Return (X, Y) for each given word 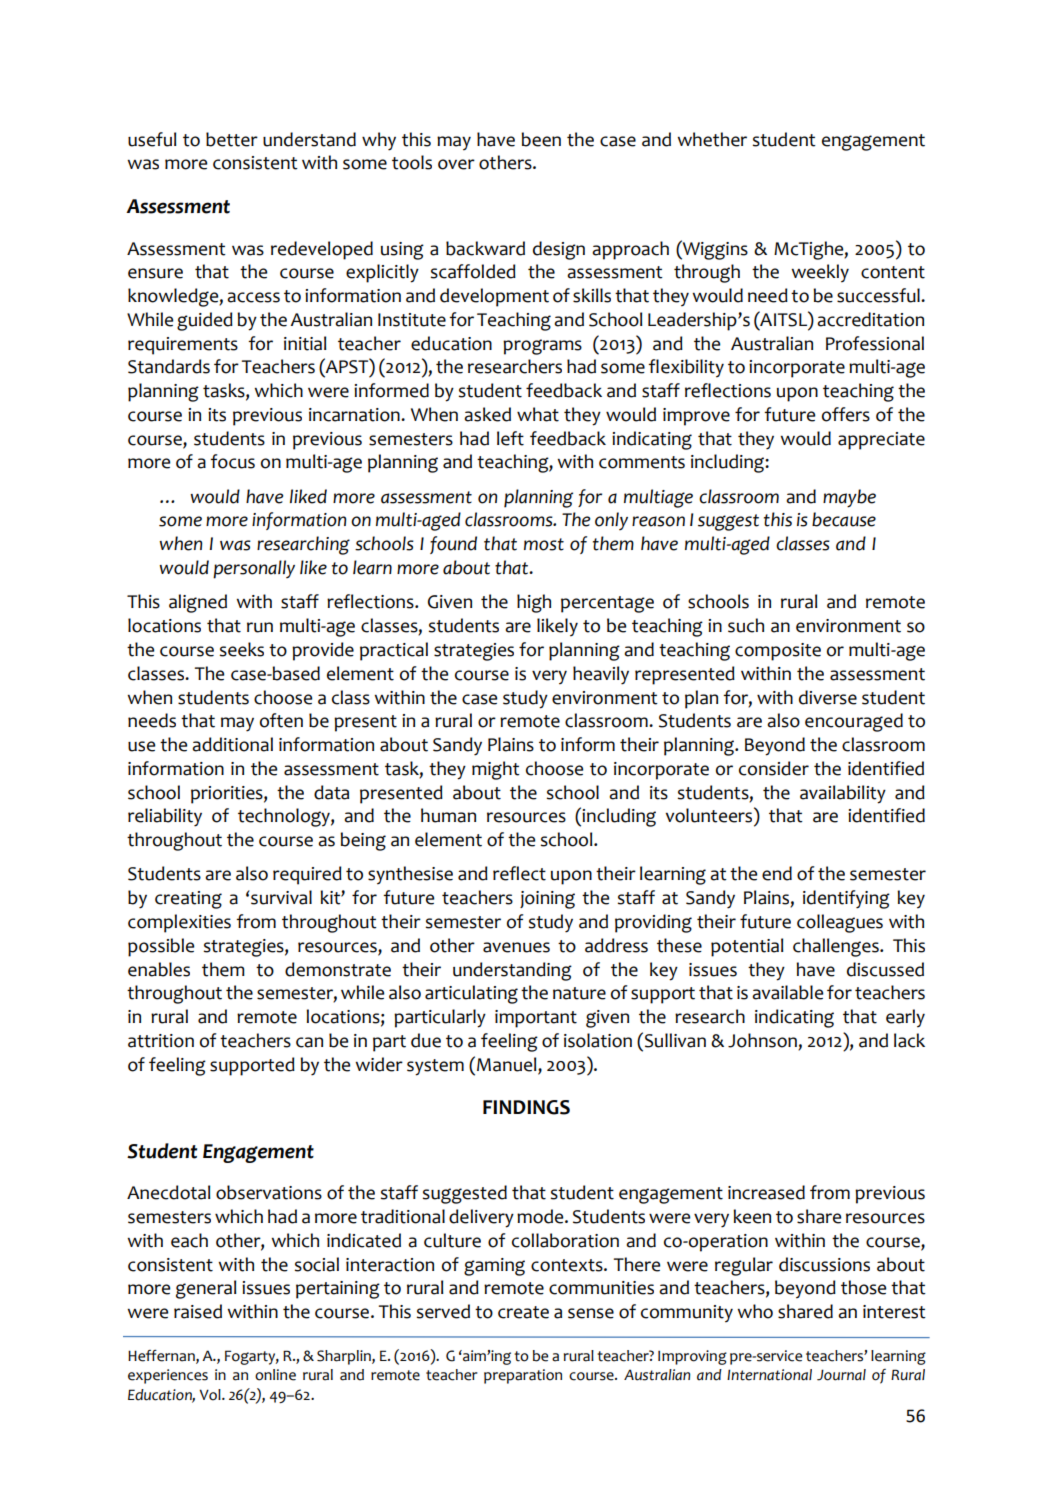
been (541, 139)
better (232, 139)
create (523, 1312)
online (275, 1375)
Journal (841, 1375)
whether (712, 139)
